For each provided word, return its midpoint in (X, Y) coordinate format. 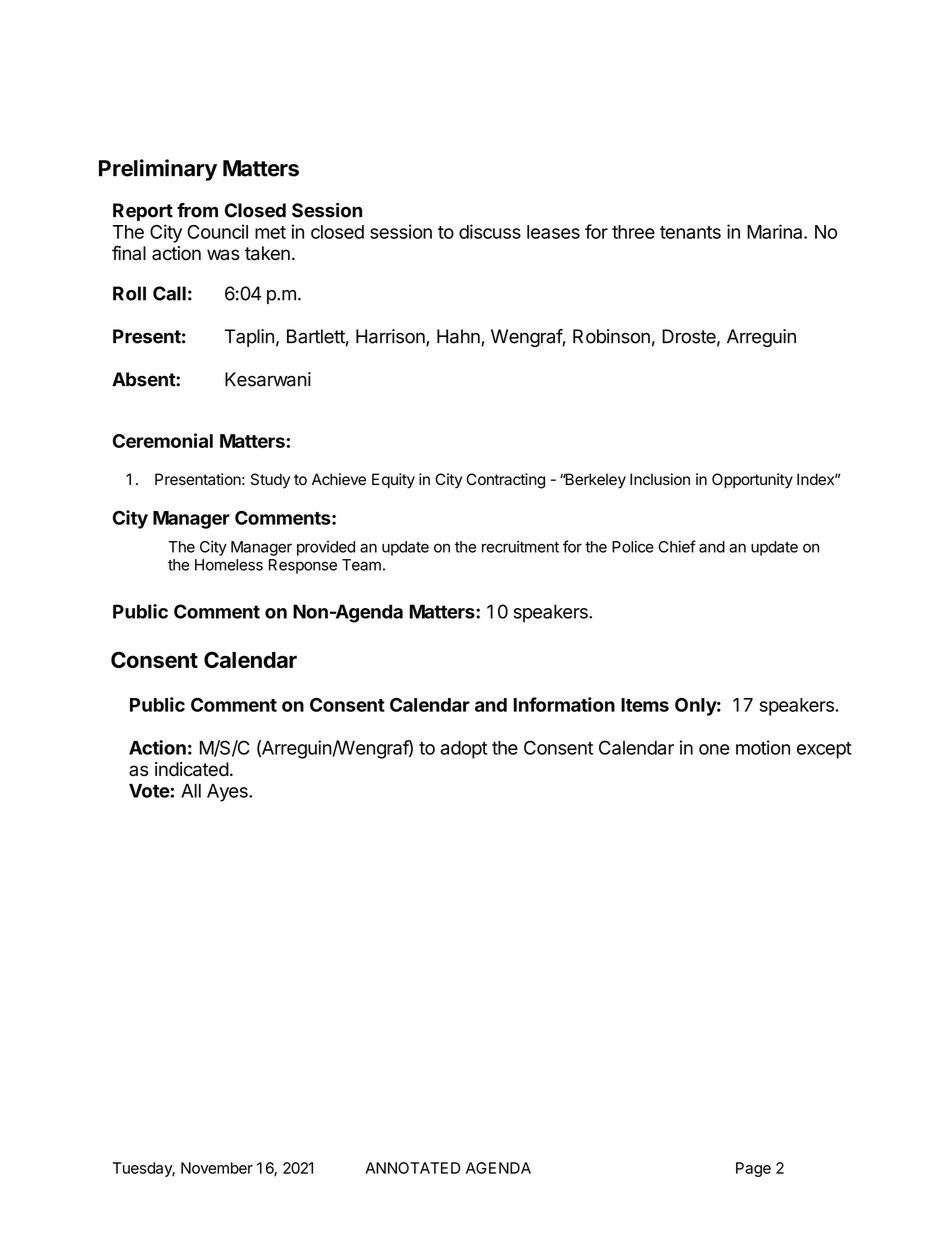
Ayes (228, 793)
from (197, 210)
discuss (490, 231)
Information (564, 704)
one (714, 749)
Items (645, 705)
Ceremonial (163, 440)
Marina (776, 231)
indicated (192, 769)
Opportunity (752, 481)
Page (753, 1169)
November (217, 1168)
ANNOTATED (412, 1168)
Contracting (505, 481)
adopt (464, 750)
